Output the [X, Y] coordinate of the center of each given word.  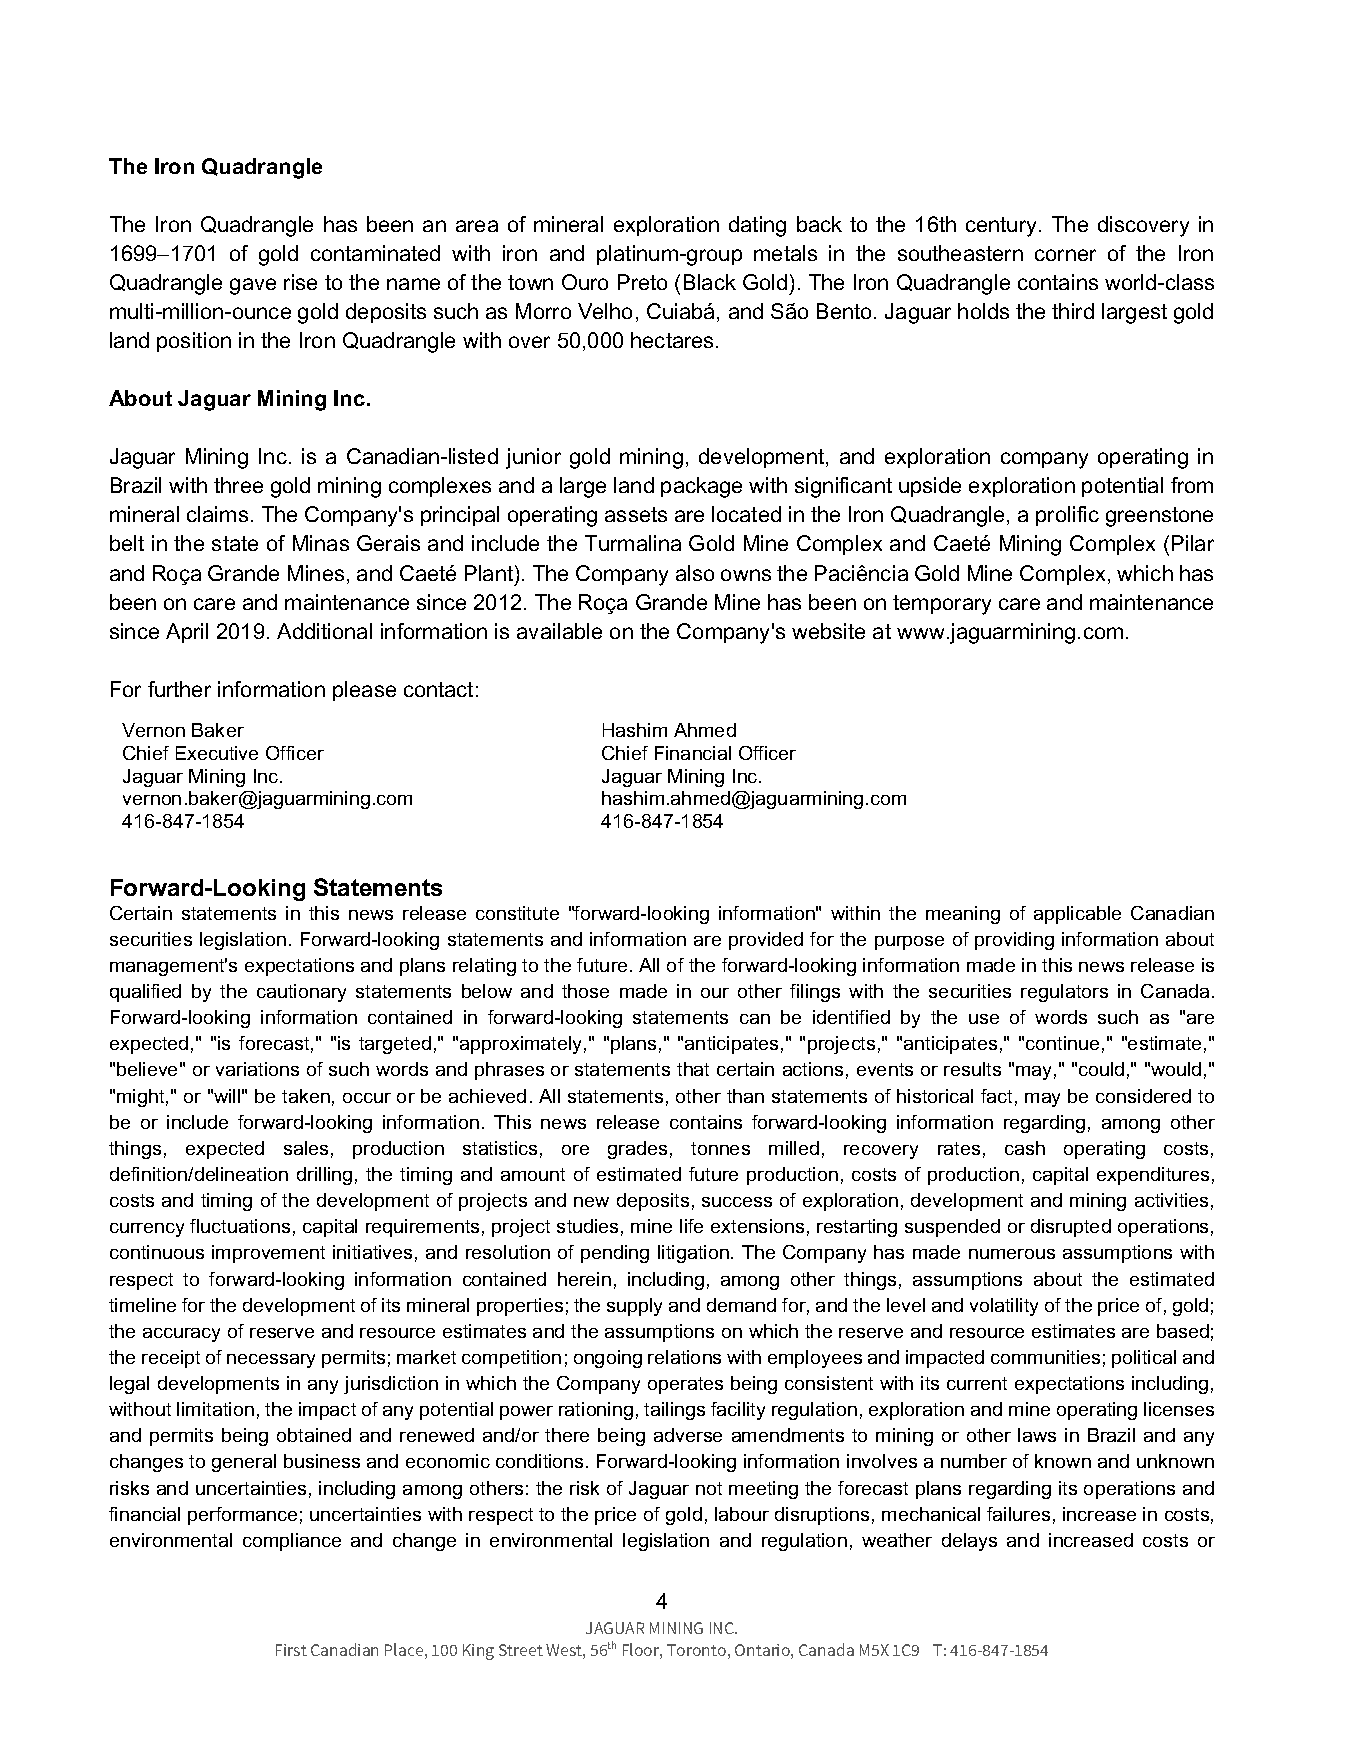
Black [710, 282]
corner [1065, 255]
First [291, 1650]
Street [521, 1650]
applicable [1077, 915]
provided [766, 941]
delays [969, 1542]
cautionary [301, 993]
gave [253, 286]
